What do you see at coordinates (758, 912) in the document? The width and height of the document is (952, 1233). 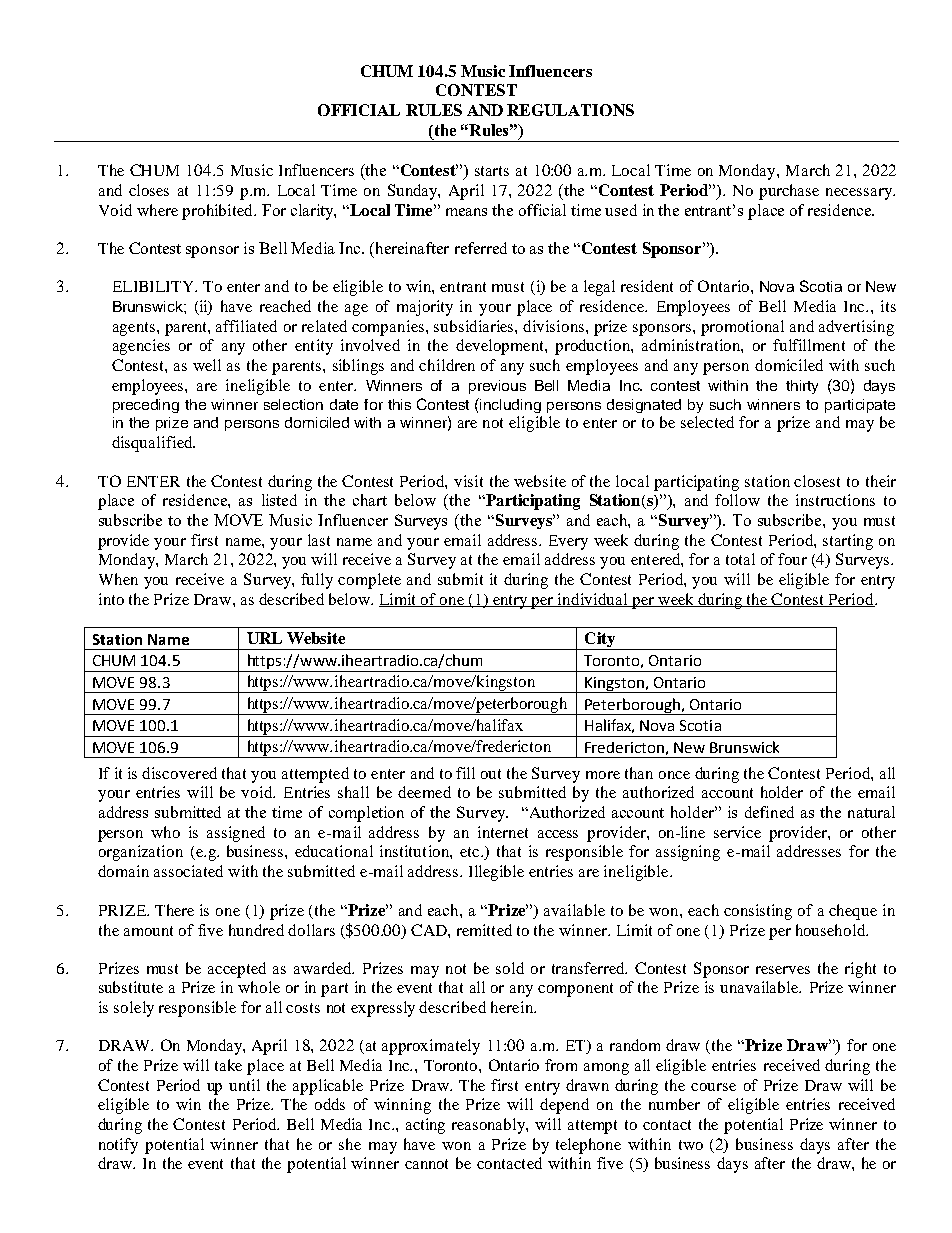 I see `consisting` at bounding box center [758, 912].
